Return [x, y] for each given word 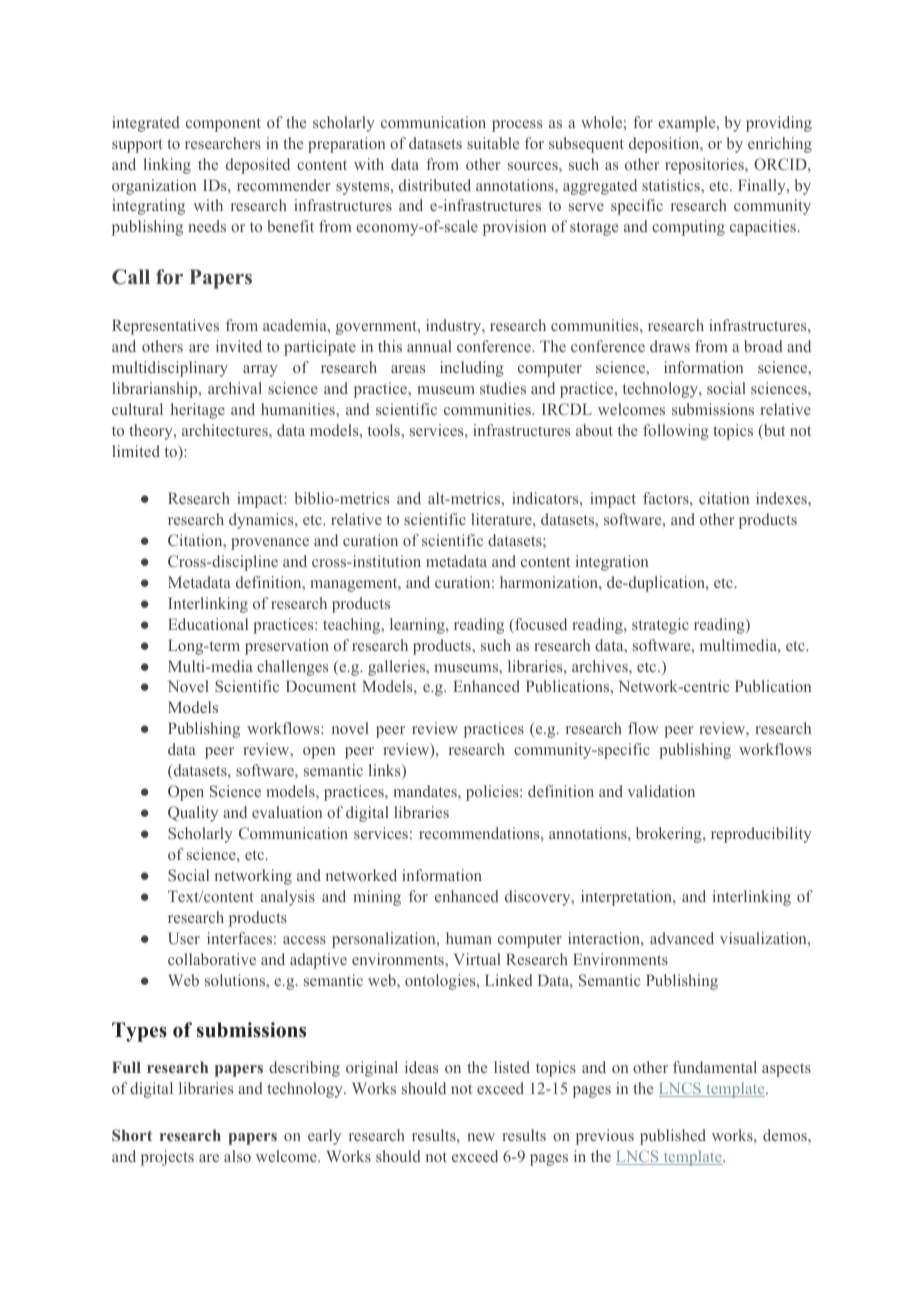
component [223, 125]
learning [418, 626]
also [237, 1156]
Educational [208, 624]
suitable [493, 143]
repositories [705, 166]
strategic [660, 626]
